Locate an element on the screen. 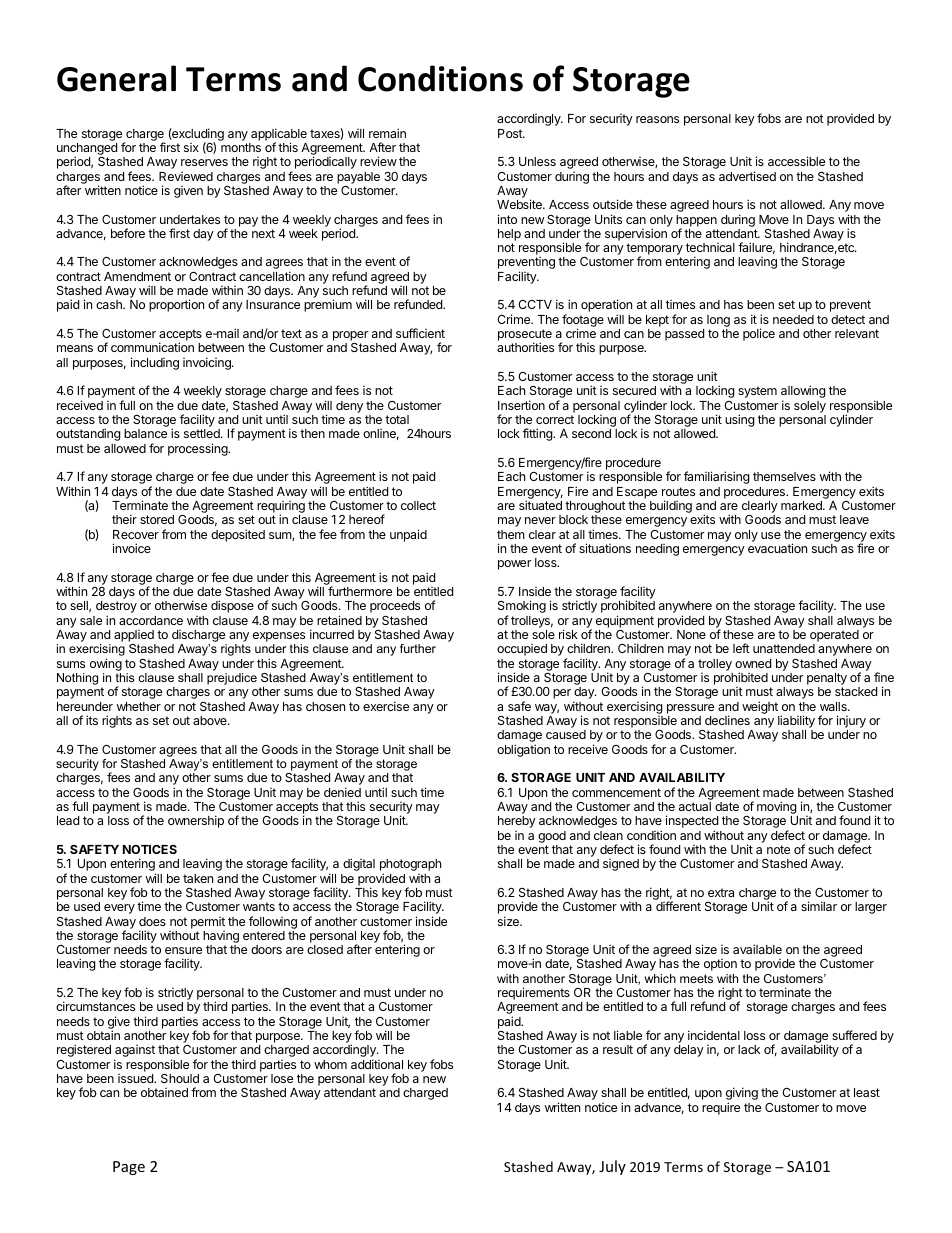 The width and height of the screenshot is (952, 1233). prosecute is located at coordinates (525, 336).
